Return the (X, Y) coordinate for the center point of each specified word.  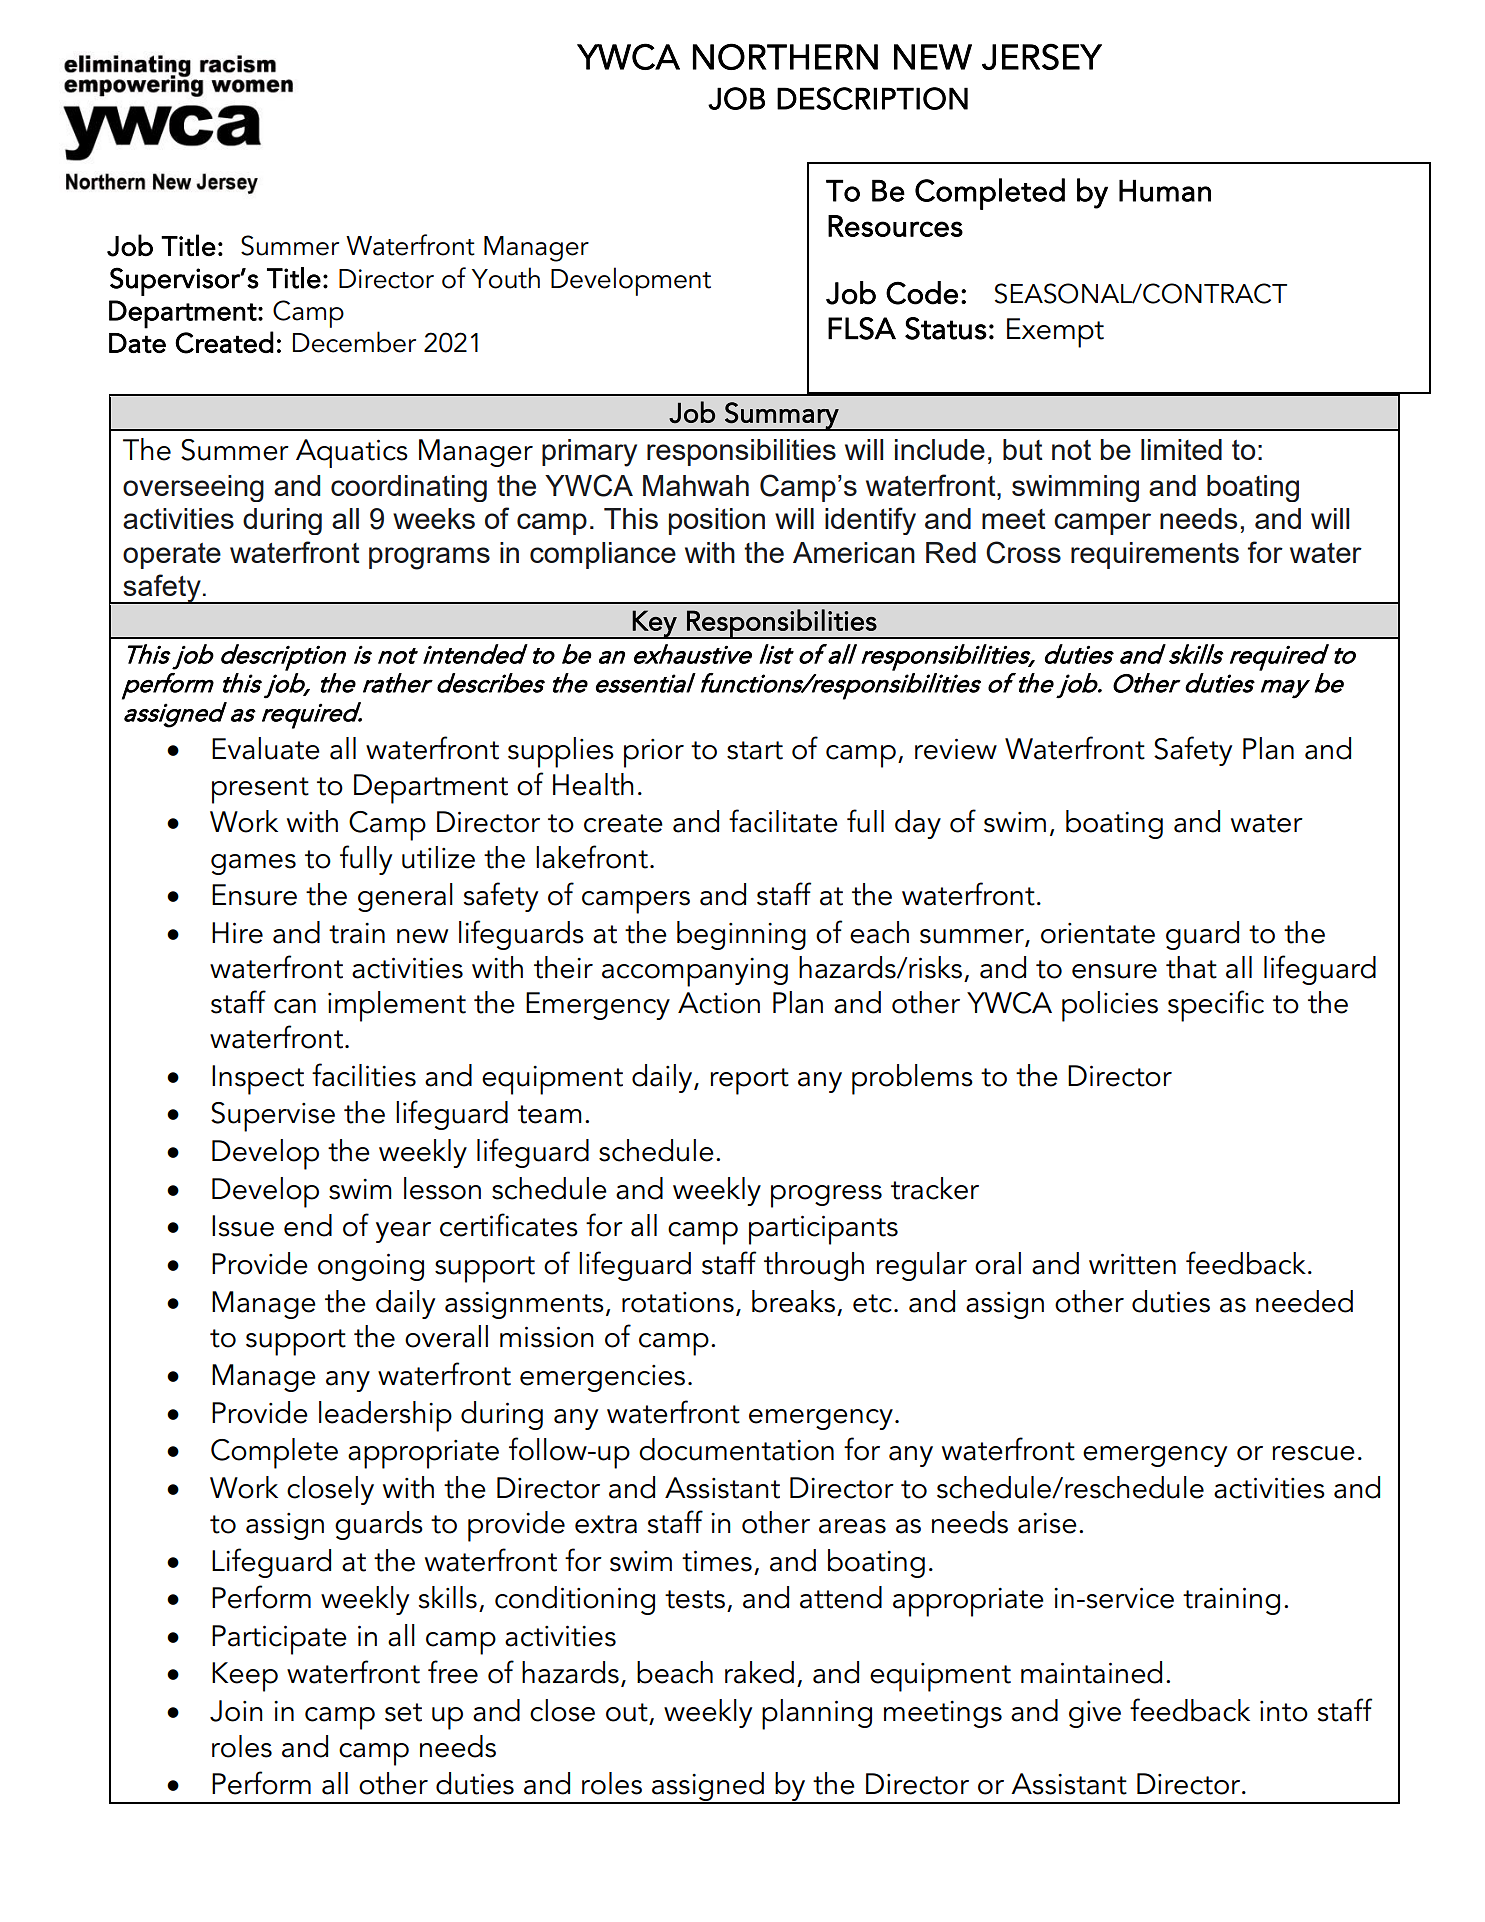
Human (1165, 191)
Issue (243, 1226)
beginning (741, 935)
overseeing (193, 488)
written (1132, 1264)
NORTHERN (785, 56)
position (717, 521)
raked (759, 1672)
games (253, 864)
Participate (279, 1640)
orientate (1098, 933)
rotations (678, 1302)
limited (1181, 449)
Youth (505, 278)
